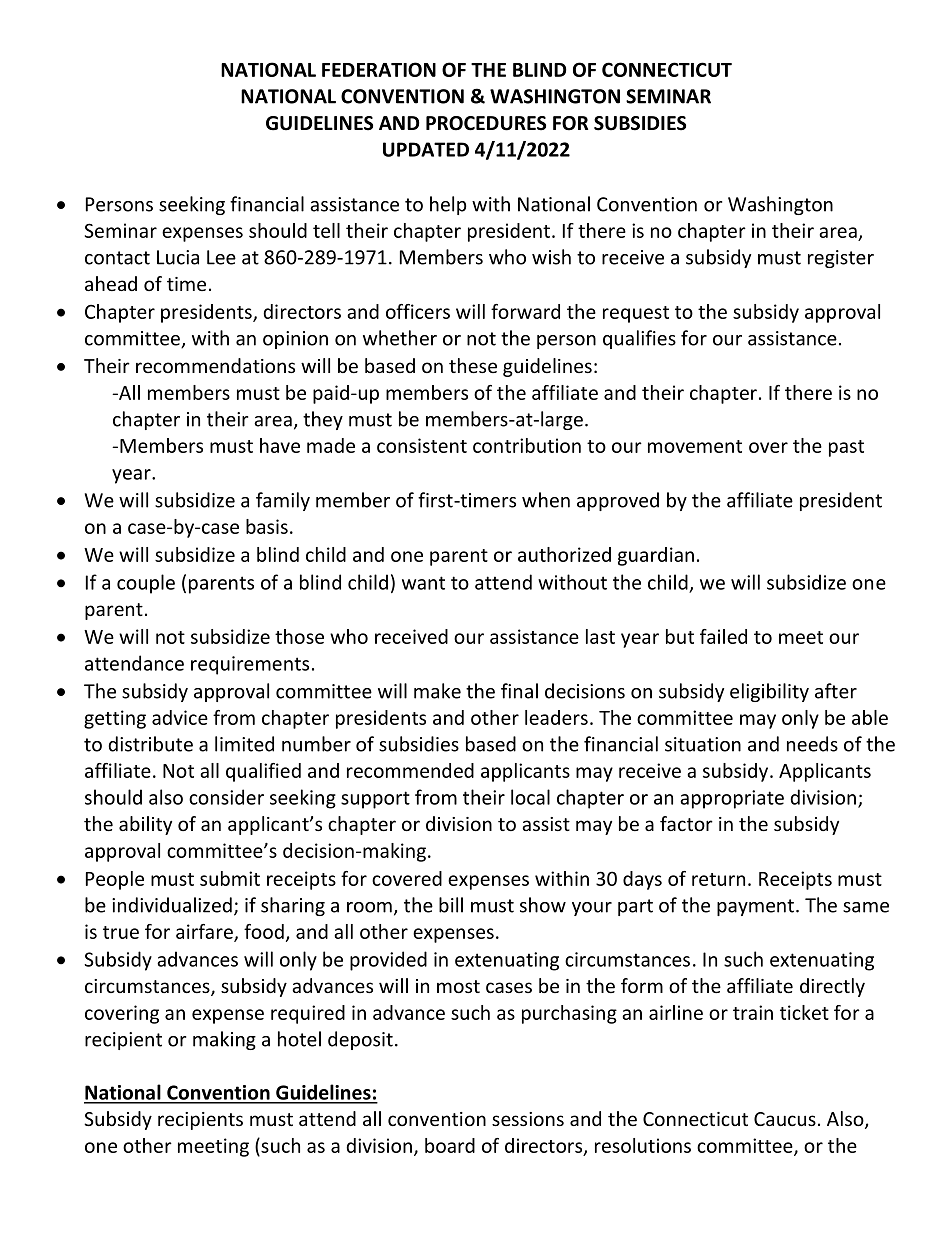 This screenshot has height=1233, width=952. What do you see at coordinates (519, 691) in the screenshot?
I see `final` at bounding box center [519, 691].
